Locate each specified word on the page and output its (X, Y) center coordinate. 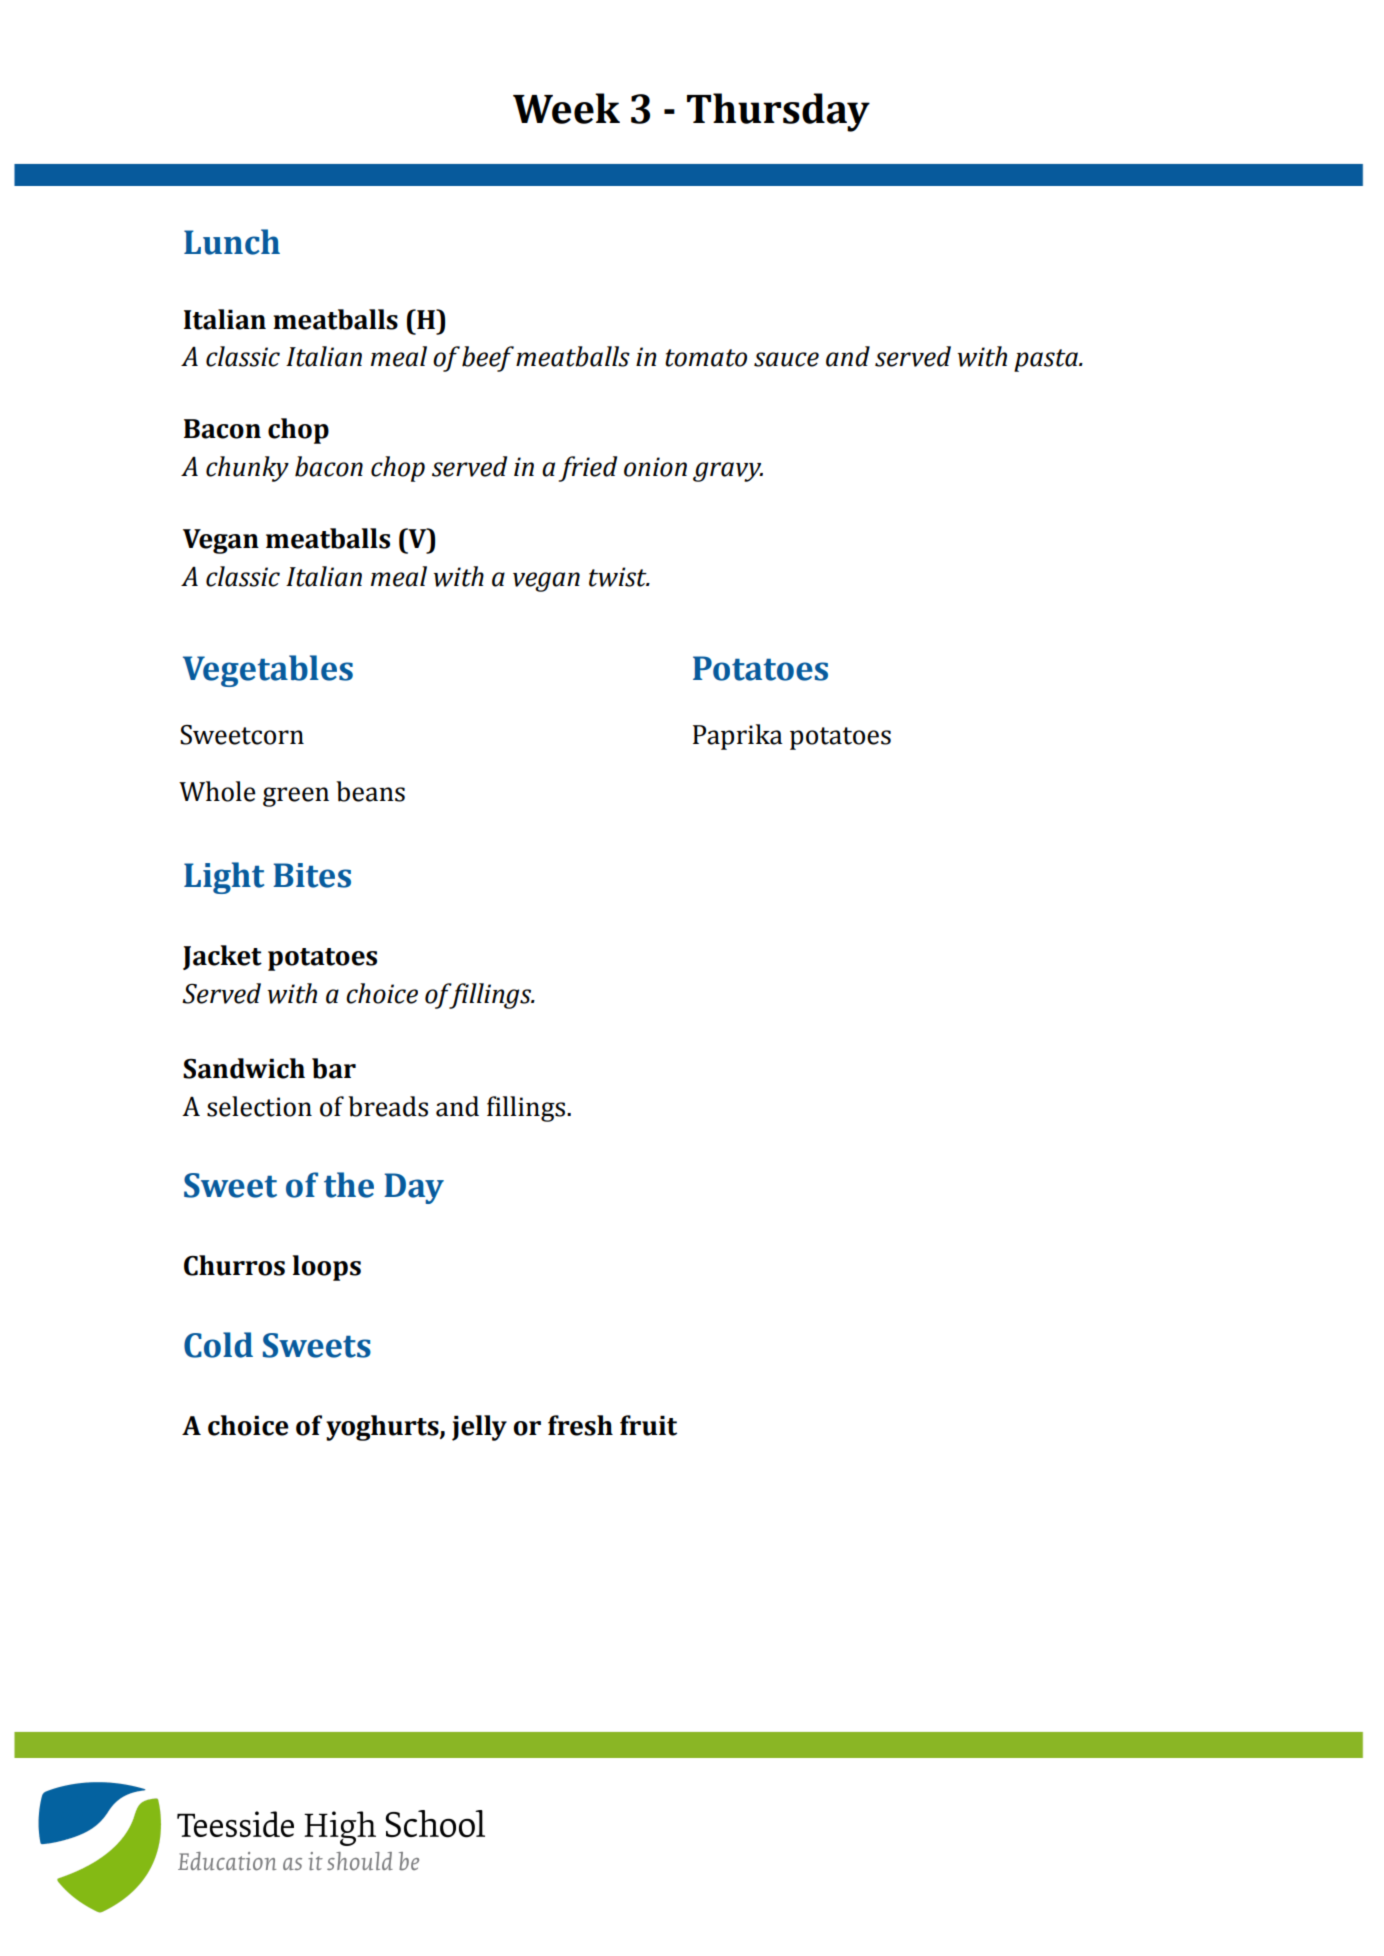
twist (619, 577)
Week (566, 108)
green (296, 797)
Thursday (778, 112)
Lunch (232, 242)
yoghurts (383, 1428)
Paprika (738, 737)
